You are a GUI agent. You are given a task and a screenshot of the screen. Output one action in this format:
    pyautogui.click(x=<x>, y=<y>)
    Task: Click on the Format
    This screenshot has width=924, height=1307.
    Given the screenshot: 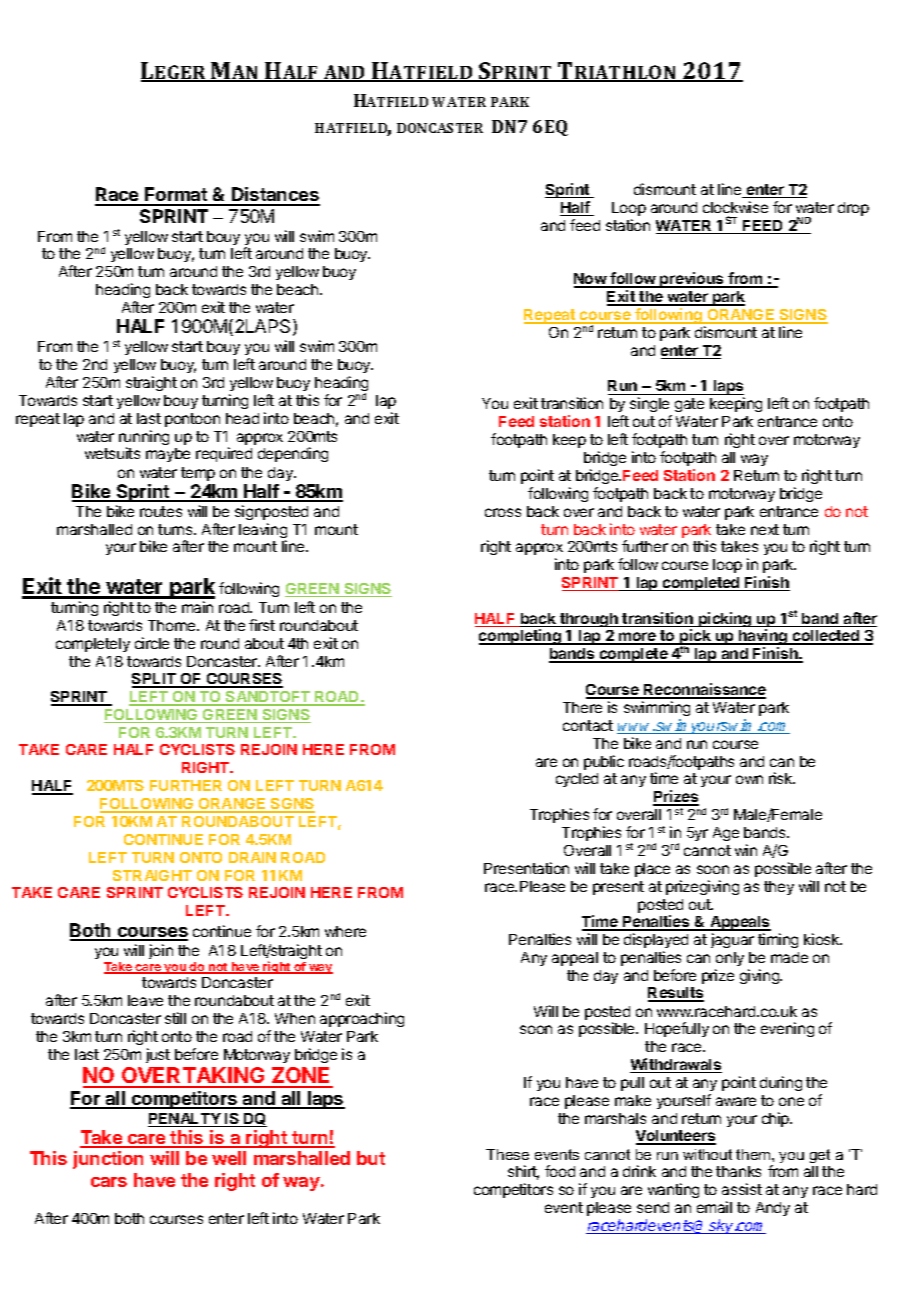 What is the action you would take?
    pyautogui.click(x=176, y=196)
